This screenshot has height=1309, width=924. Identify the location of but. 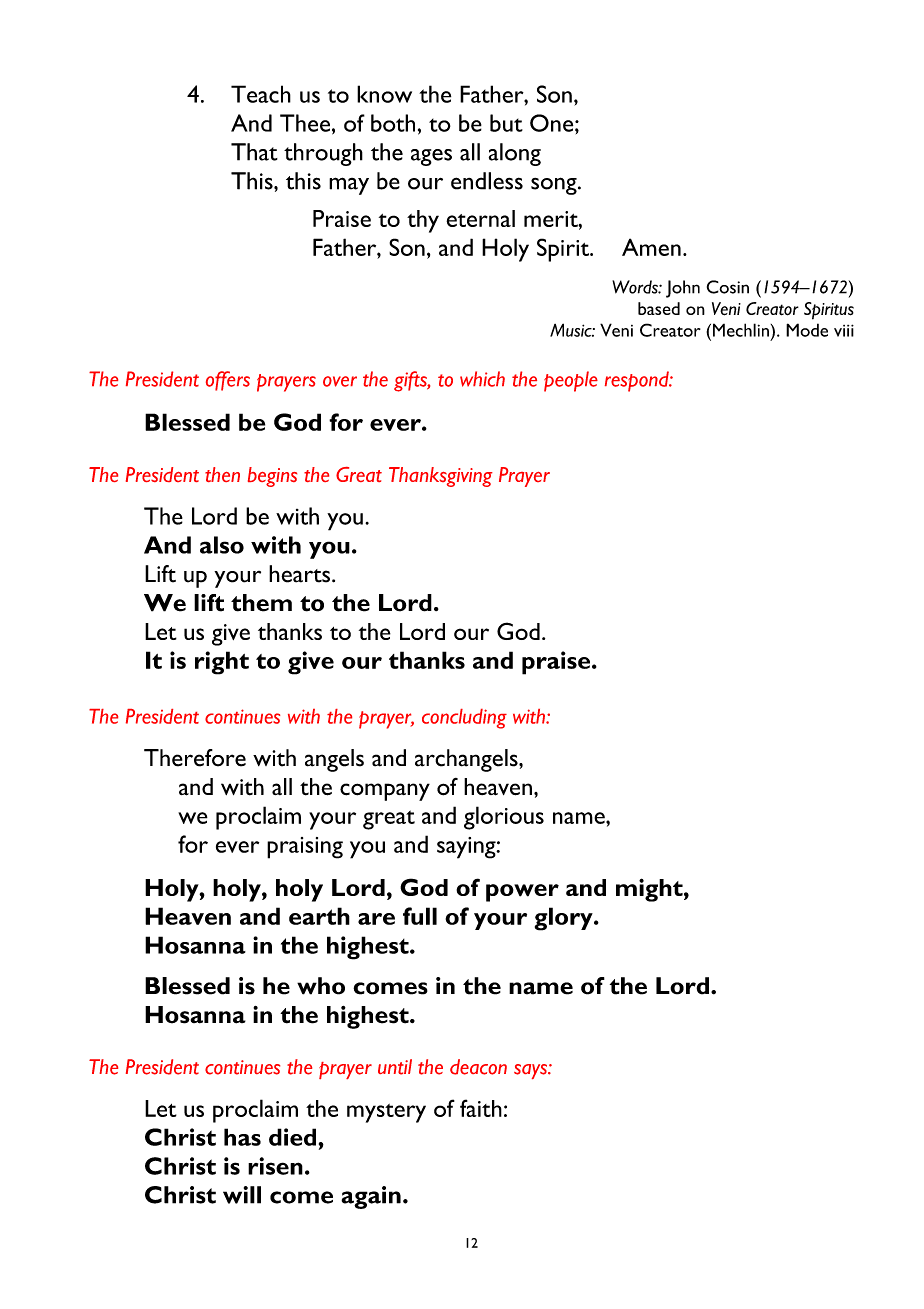
(506, 123).
